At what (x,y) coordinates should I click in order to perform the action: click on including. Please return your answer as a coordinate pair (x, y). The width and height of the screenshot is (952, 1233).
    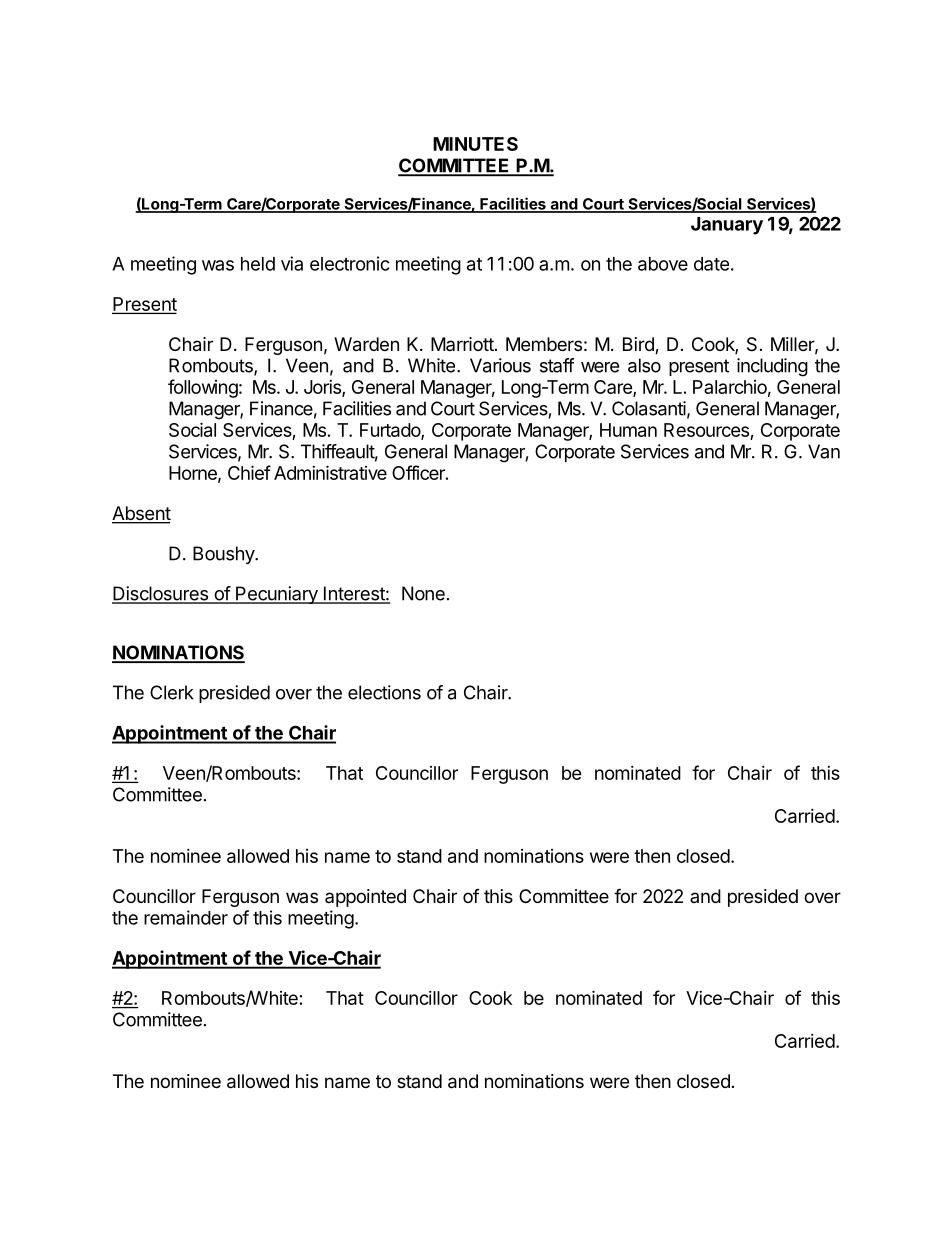
    Looking at the image, I should click on (772, 367).
